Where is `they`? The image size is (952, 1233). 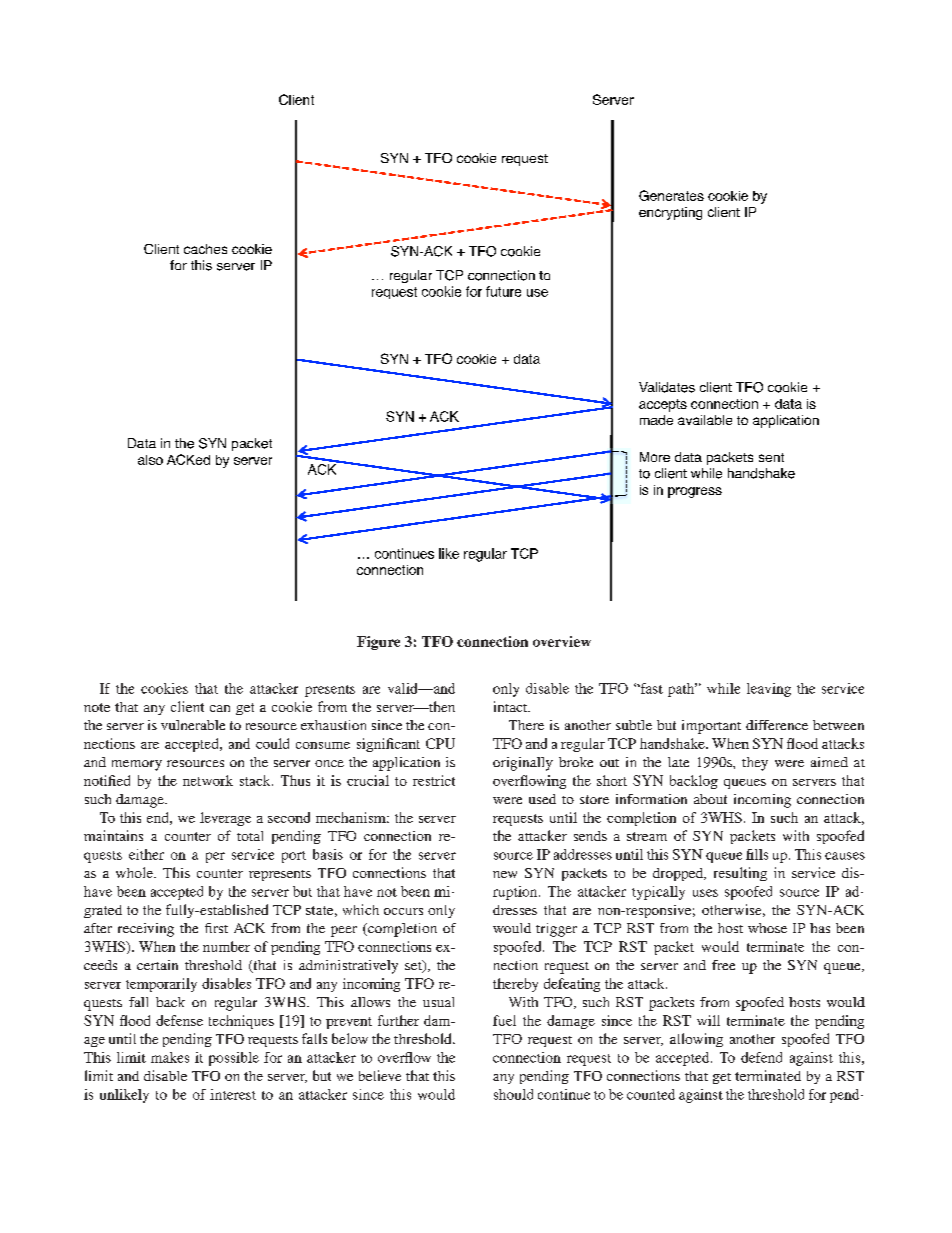 they is located at coordinates (755, 764).
